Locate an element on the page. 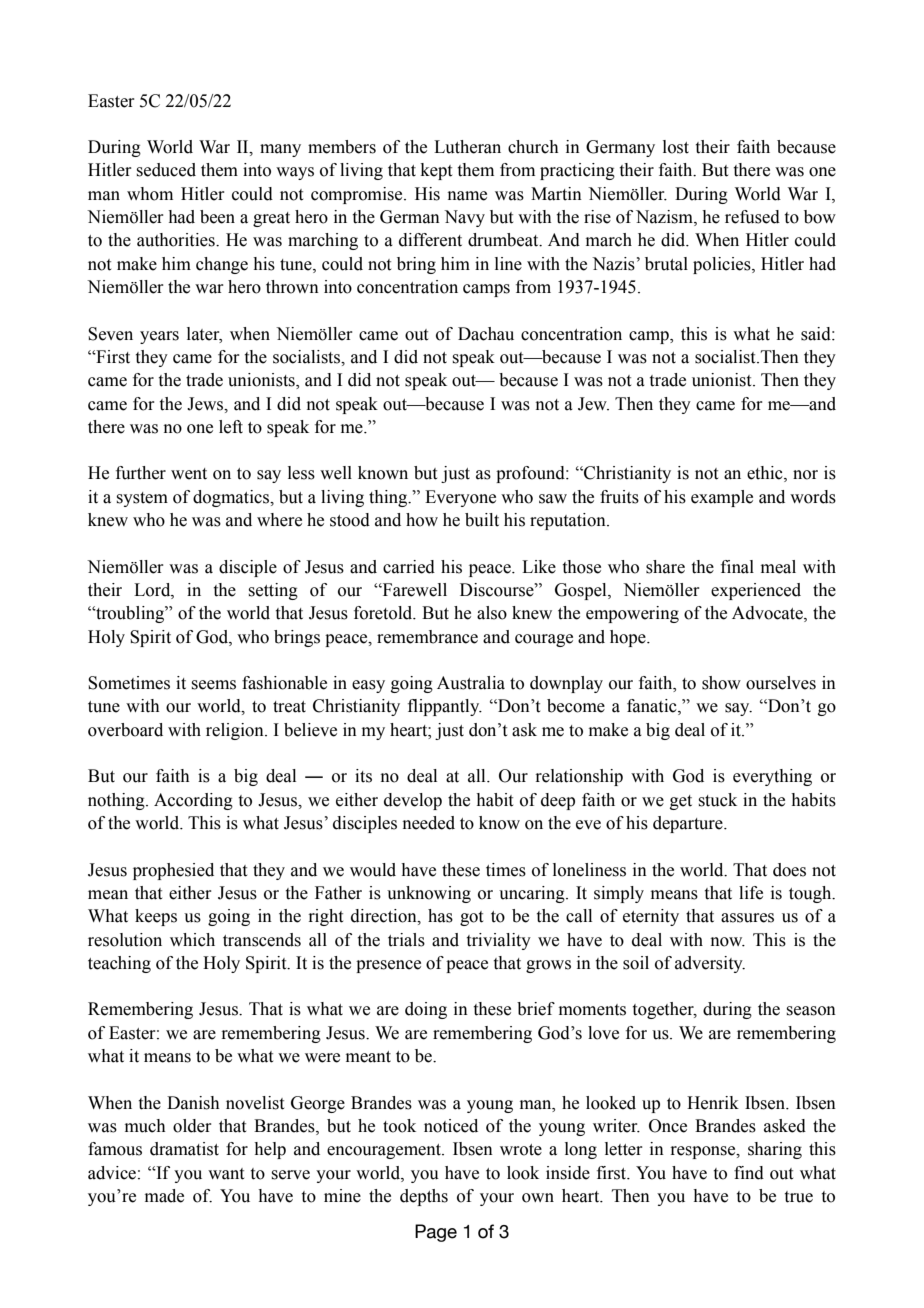 Image resolution: width=924 pixels, height=1308 pixels. made is located at coordinates (164, 1196).
